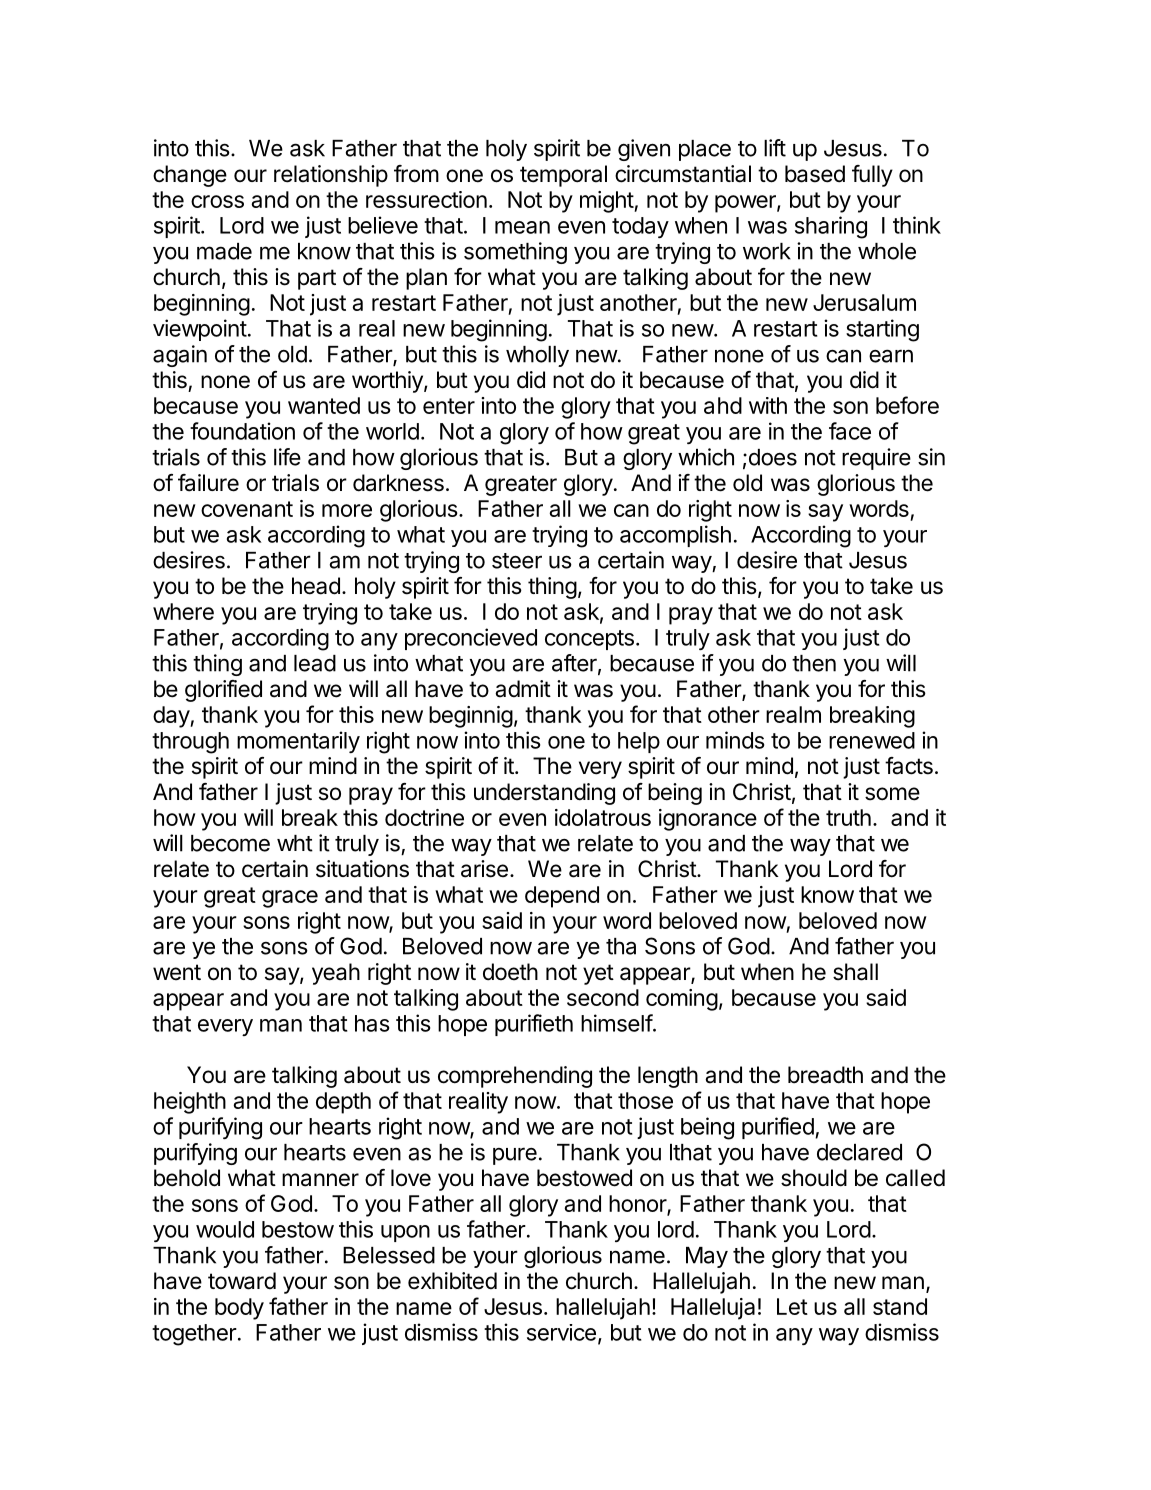  What do you see at coordinates (562, 897) in the document?
I see `depend` at bounding box center [562, 897].
